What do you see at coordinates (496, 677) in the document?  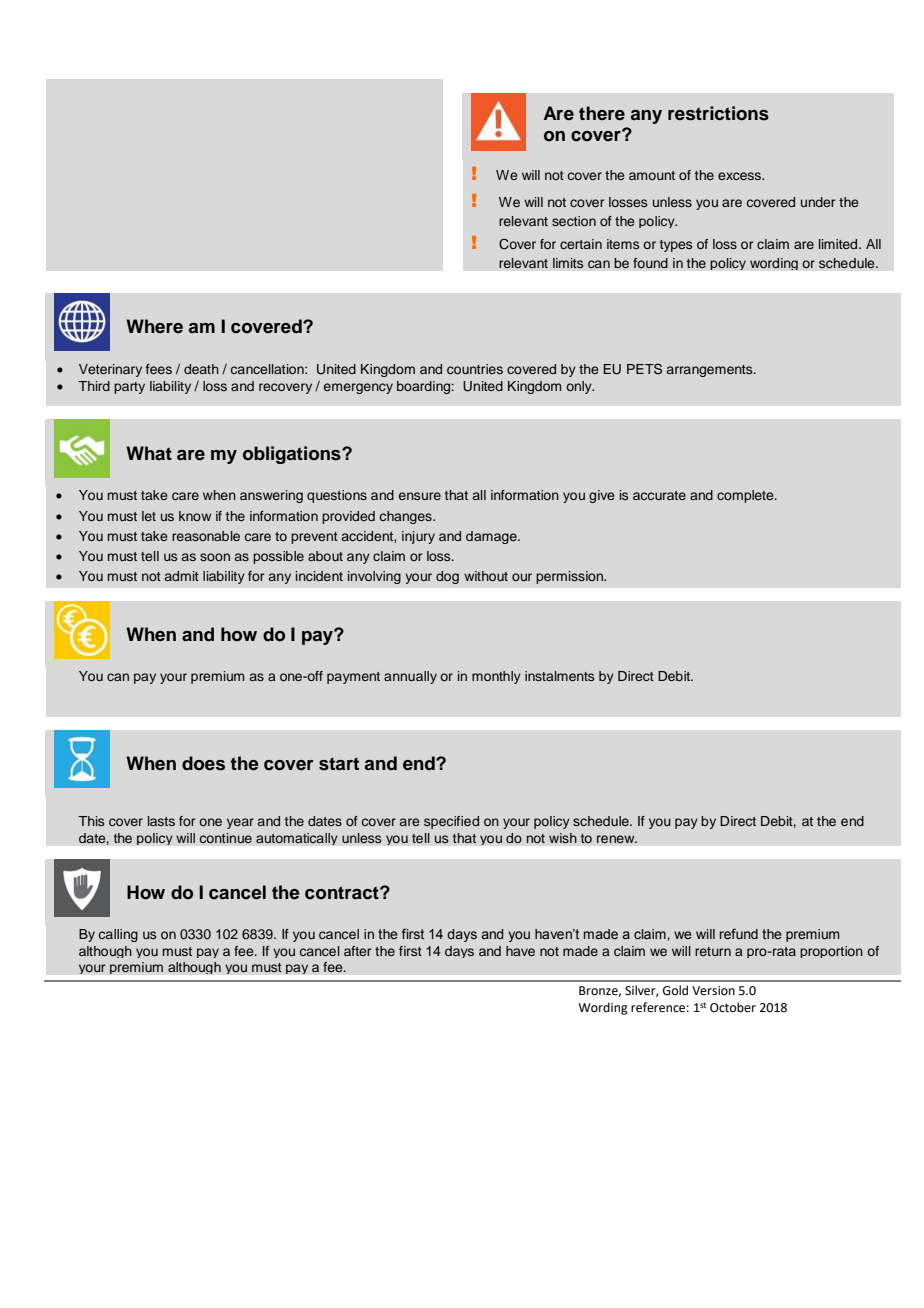 I see `monthly` at bounding box center [496, 677].
